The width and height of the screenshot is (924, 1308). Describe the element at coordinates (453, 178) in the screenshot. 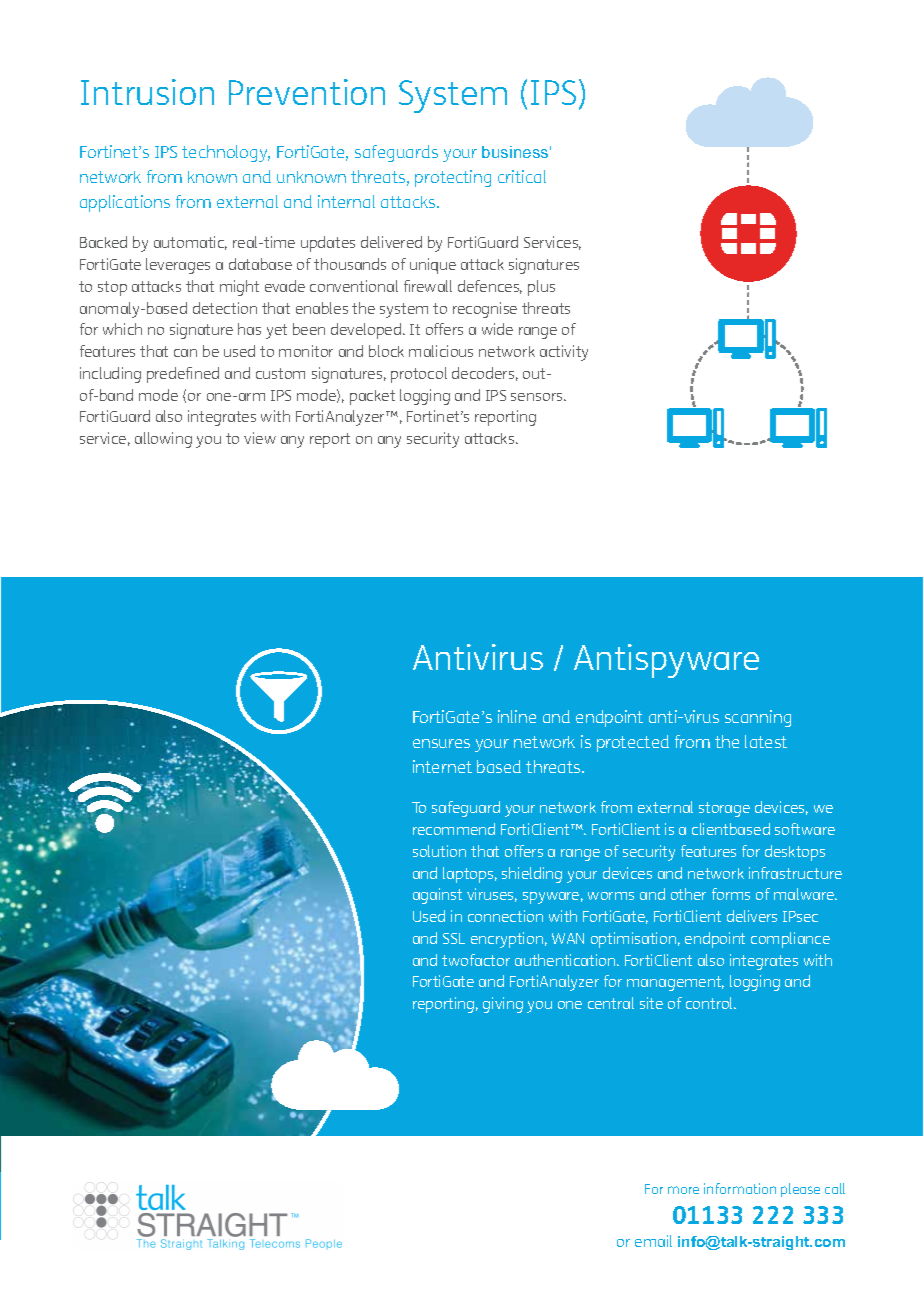

I see `protecting` at that location.
